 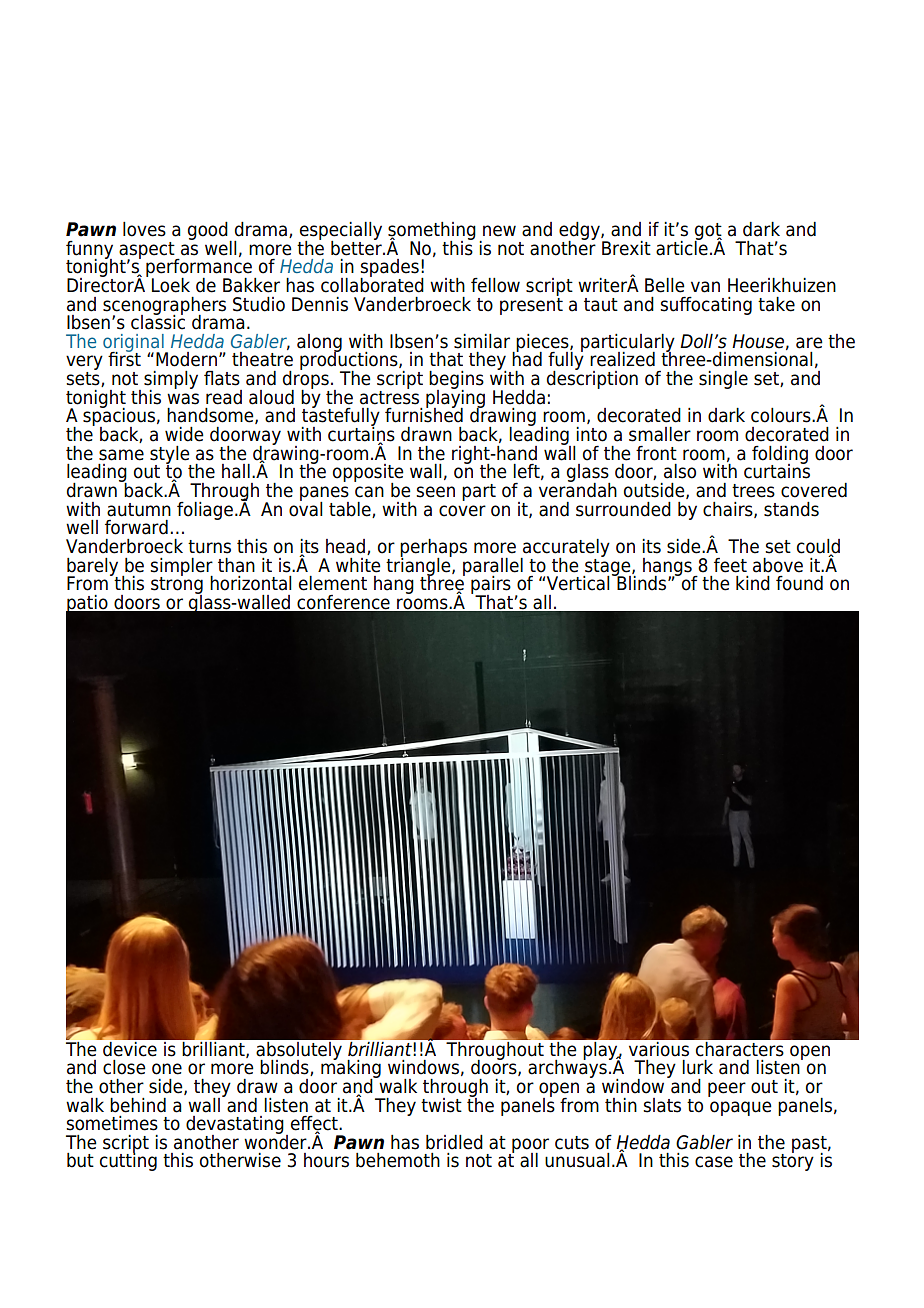 I want to click on aspect, so click(x=148, y=251).
